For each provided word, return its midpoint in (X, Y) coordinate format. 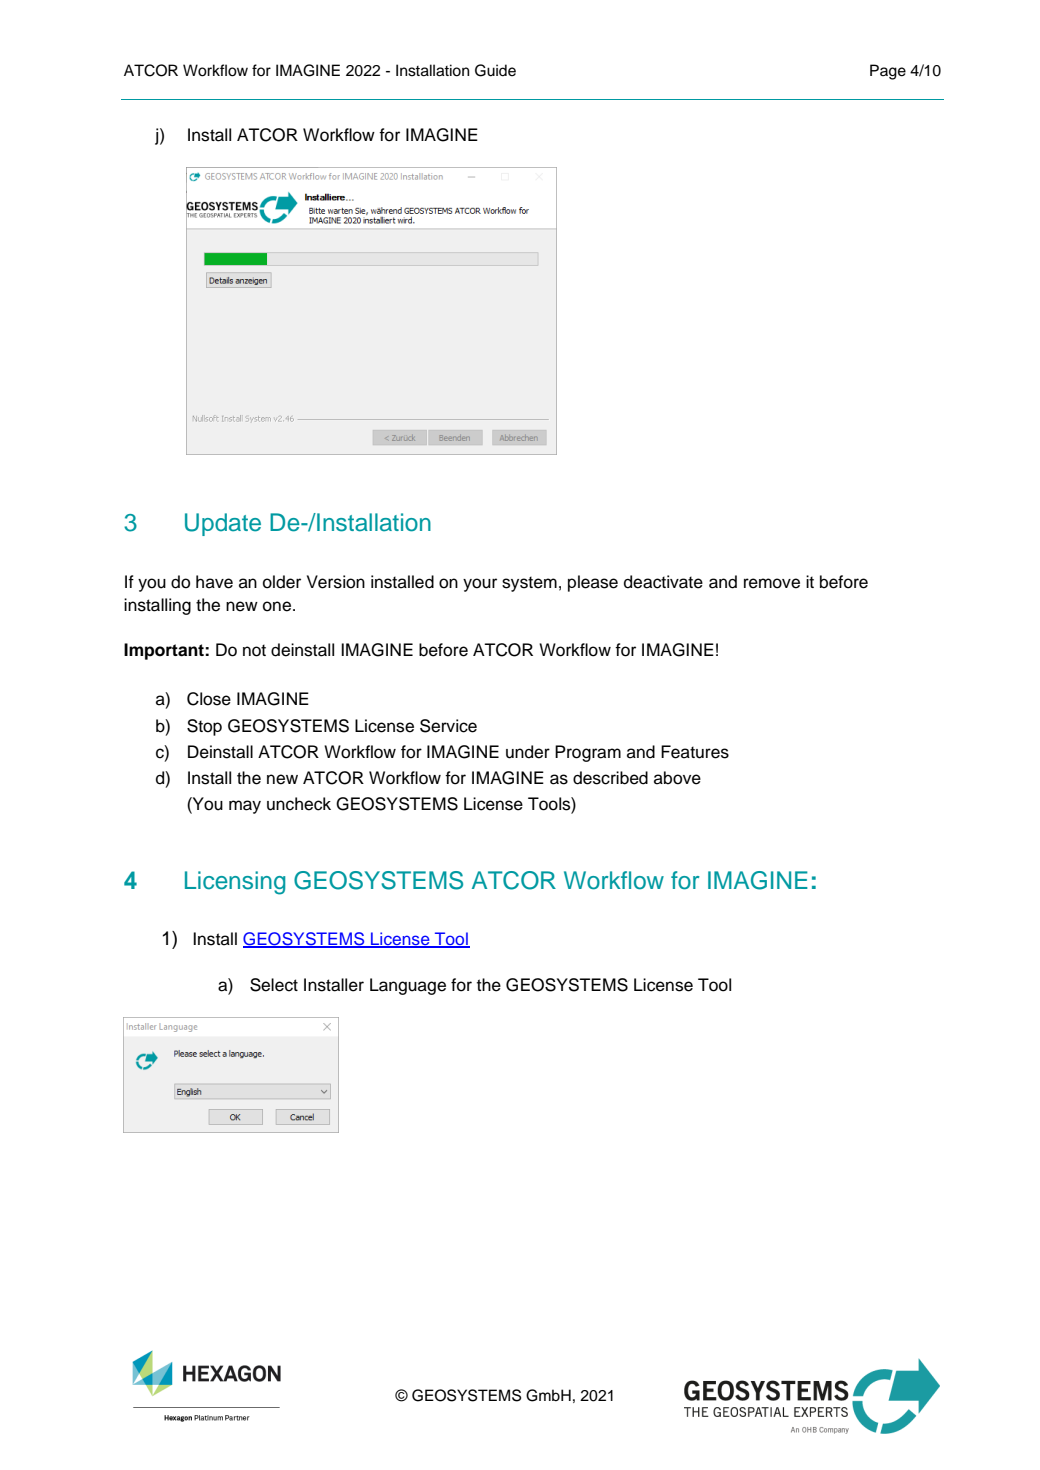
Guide (495, 70)
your (480, 585)
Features (695, 752)
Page (888, 72)
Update (223, 524)
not (254, 650)
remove (772, 583)
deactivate (663, 582)
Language (408, 986)
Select (274, 985)
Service (448, 726)
